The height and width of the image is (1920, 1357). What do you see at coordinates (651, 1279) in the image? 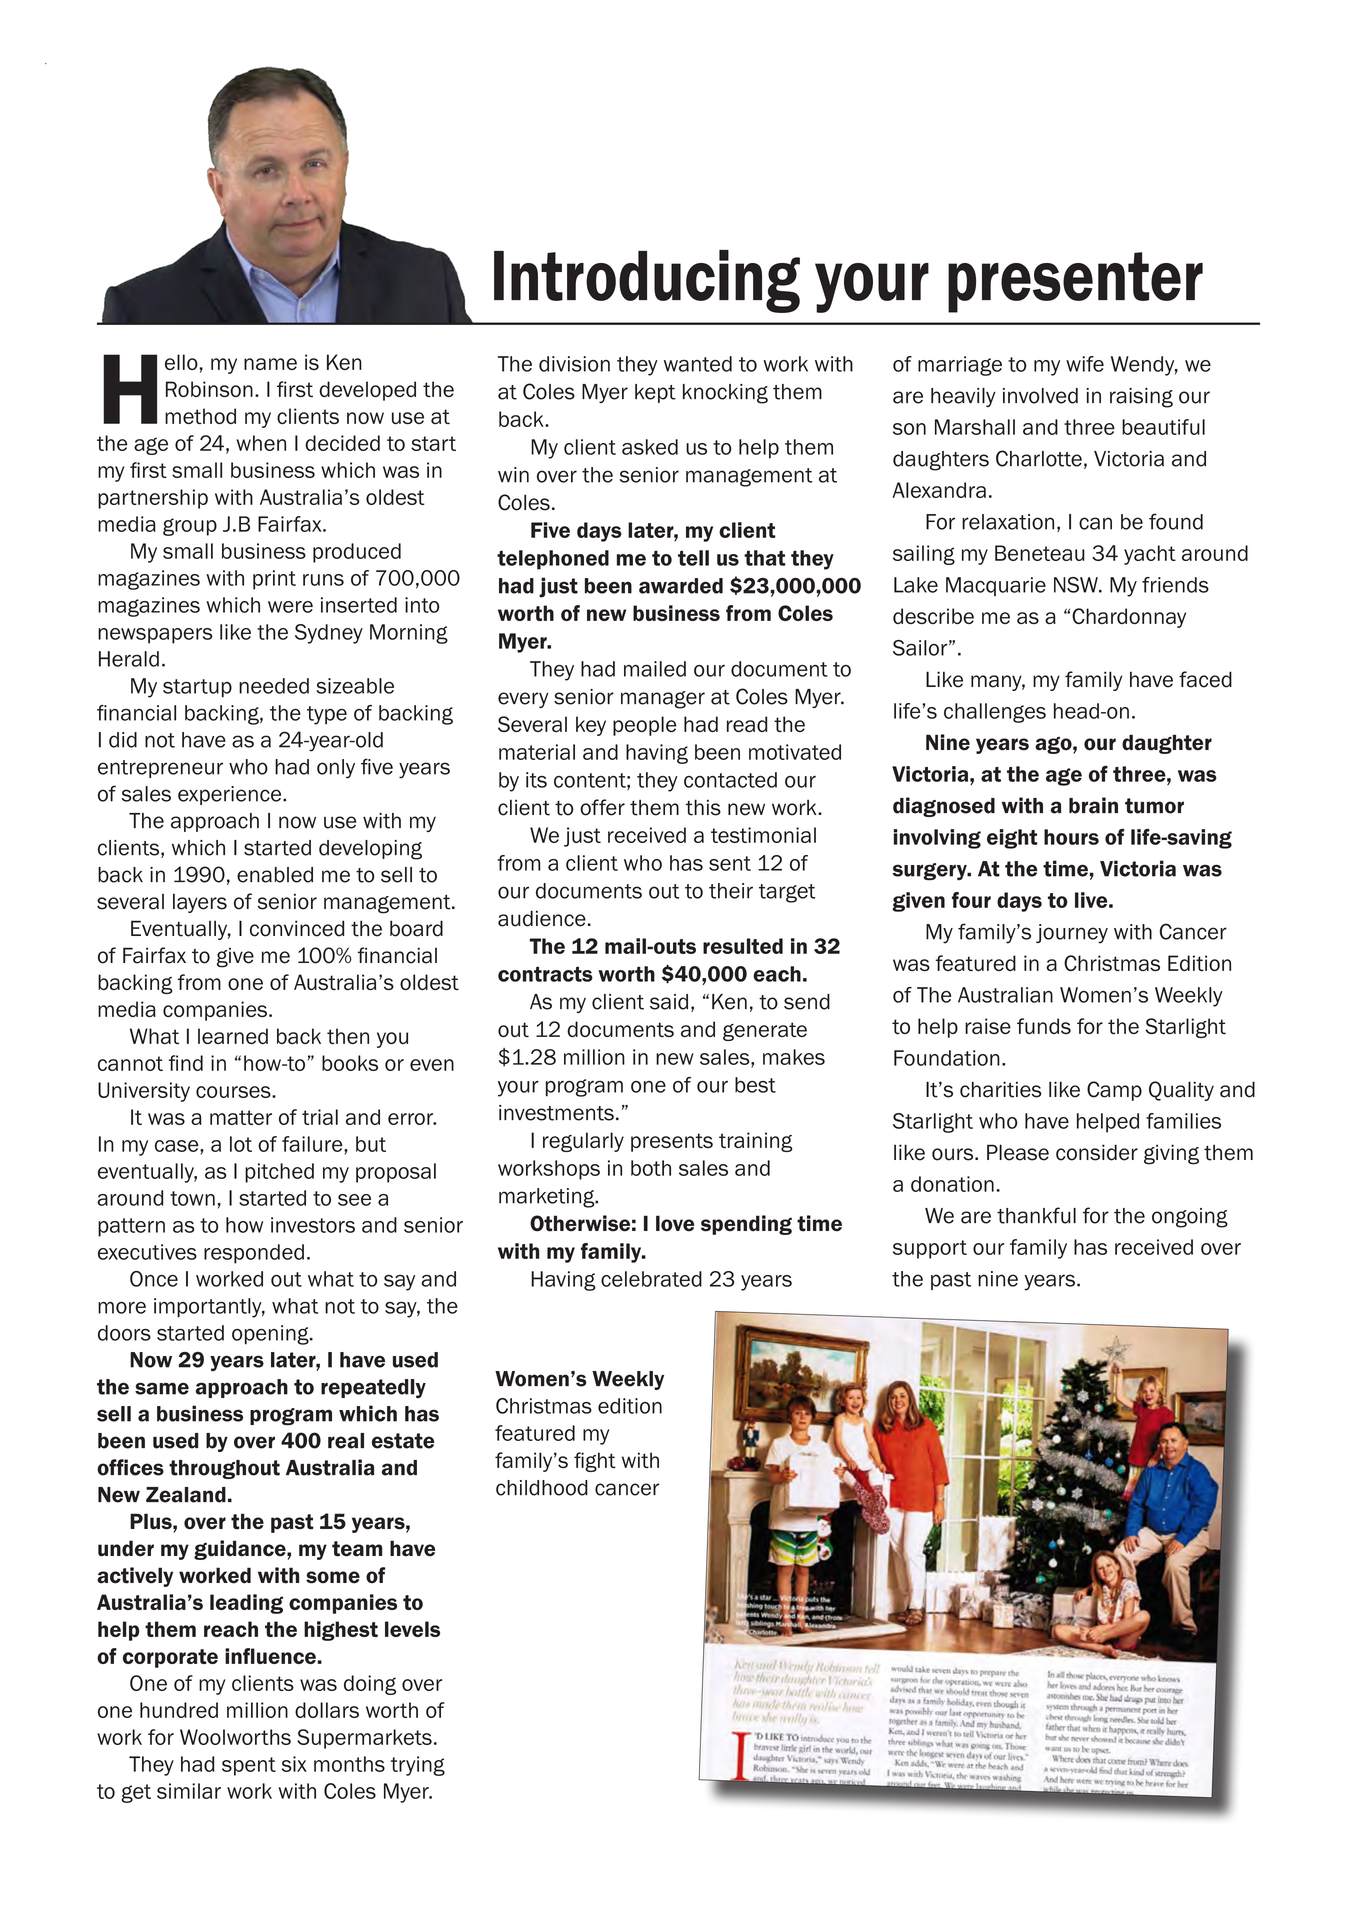
I see `celebrated` at bounding box center [651, 1279].
